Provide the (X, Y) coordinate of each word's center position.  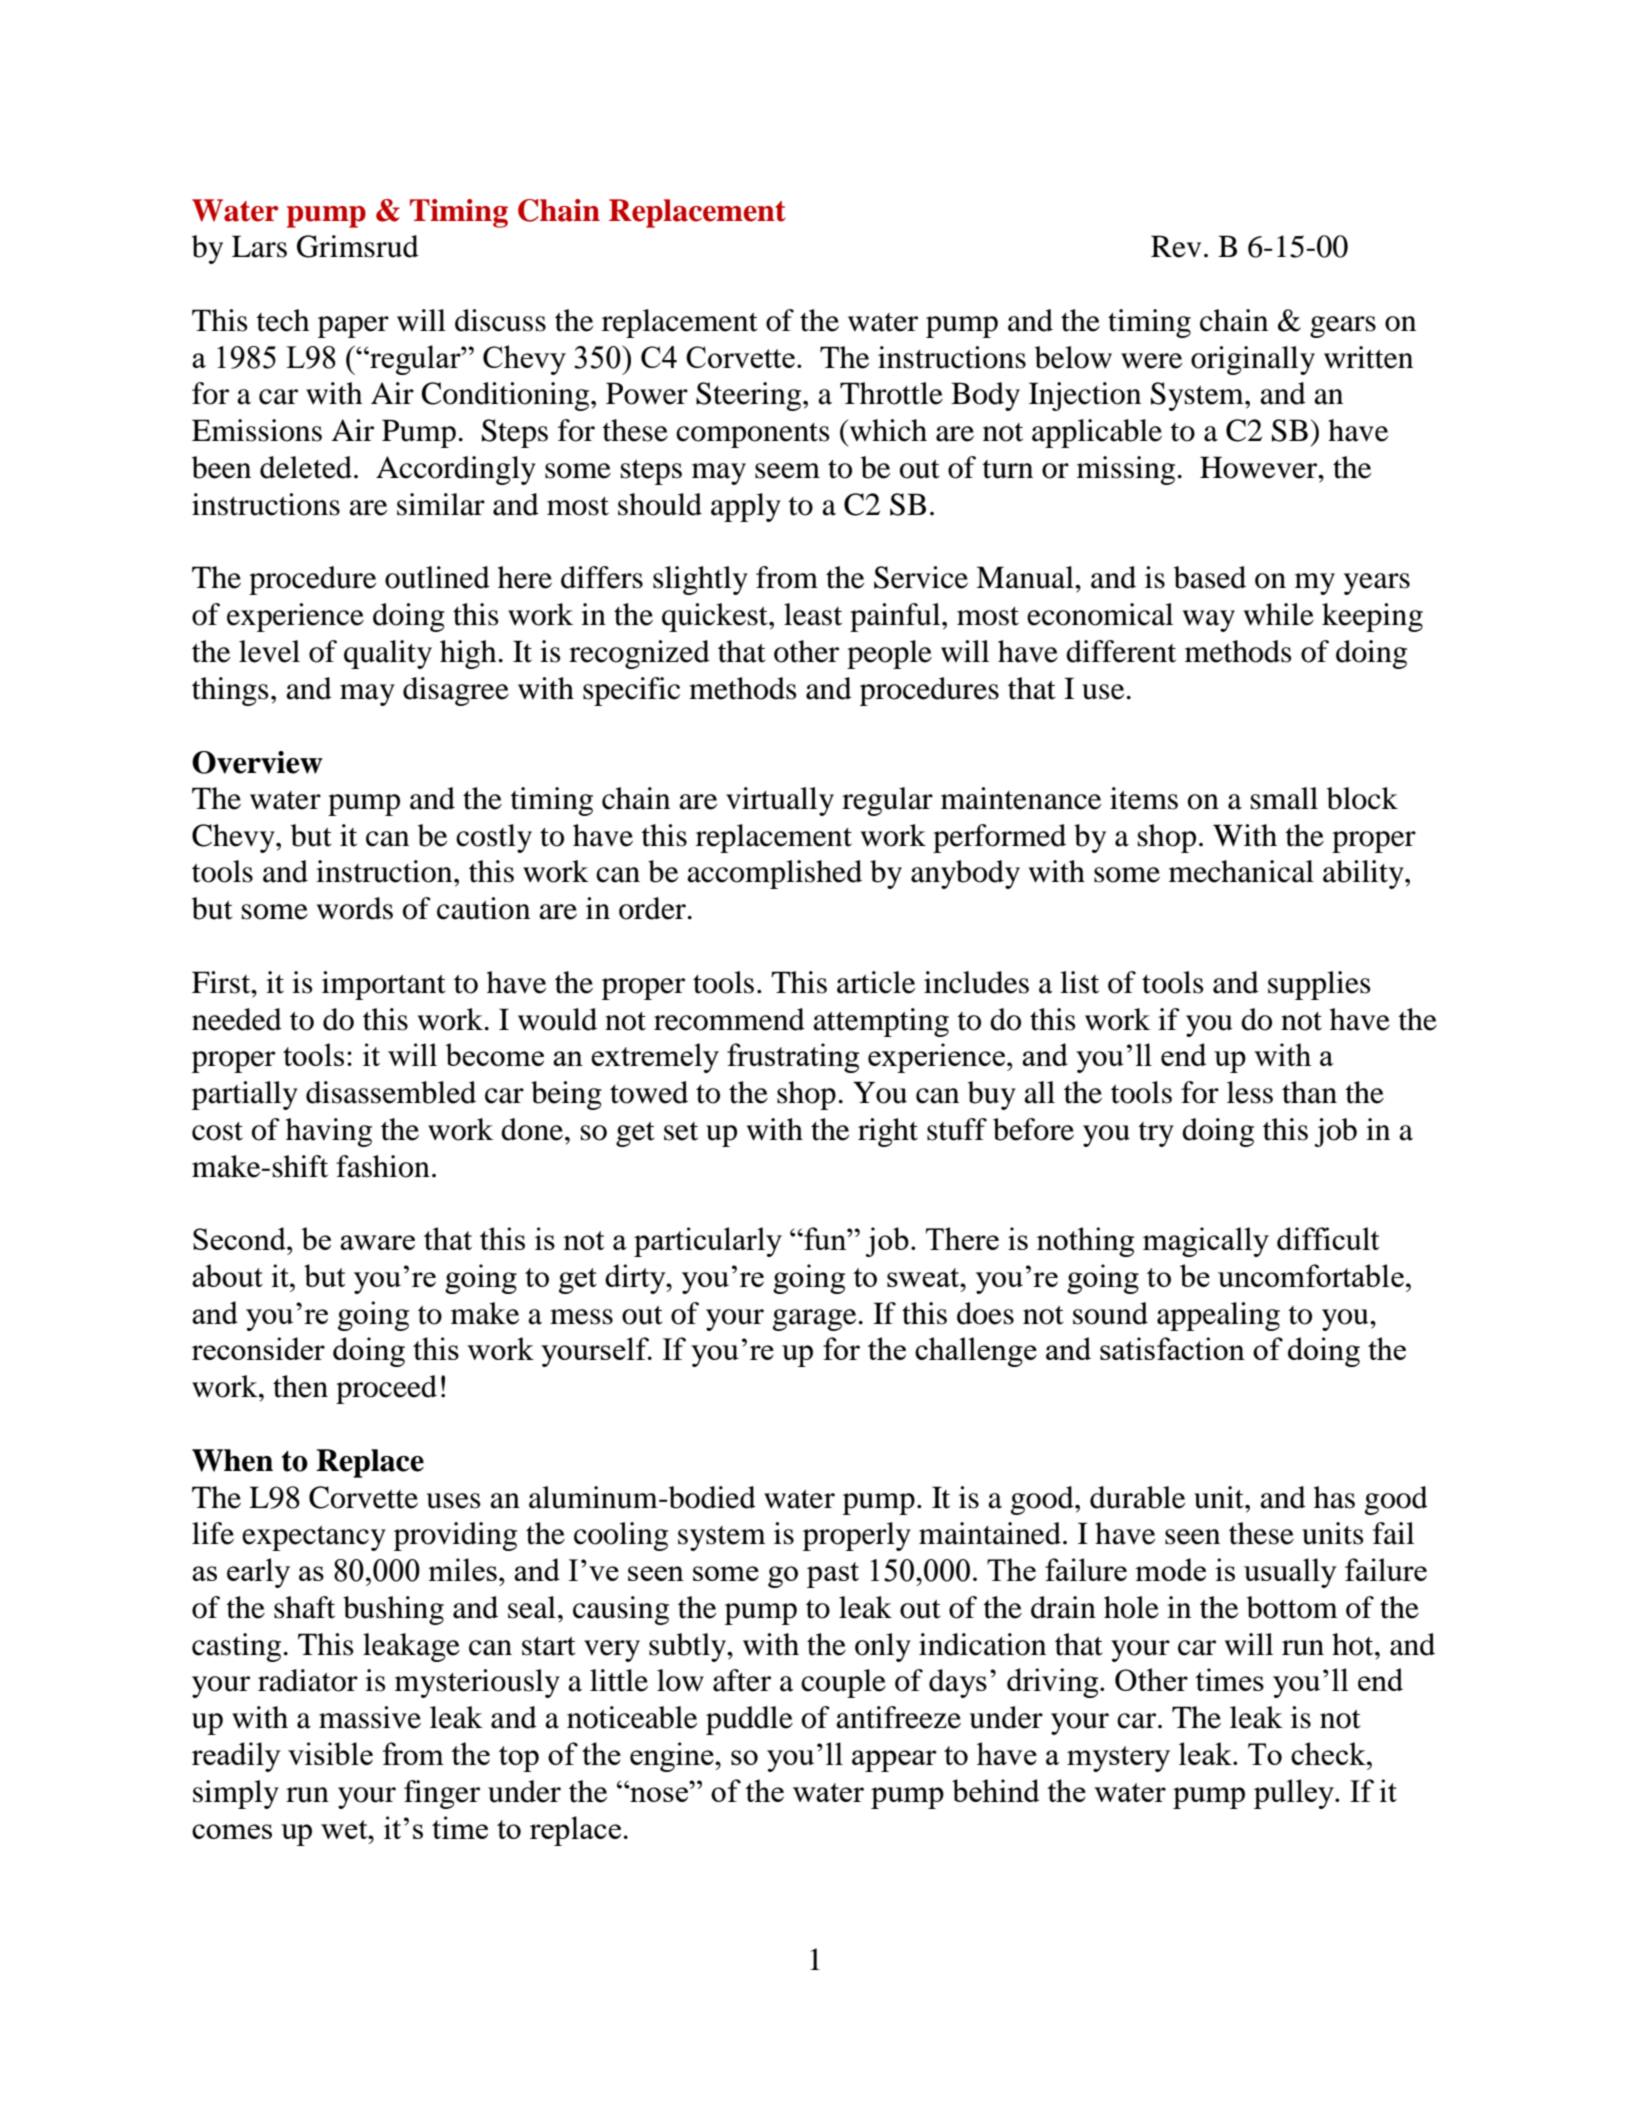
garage (814, 1320)
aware (377, 1242)
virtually (780, 801)
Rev (1176, 246)
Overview (257, 762)
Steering (750, 396)
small (1284, 798)
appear (894, 1761)
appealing (1218, 1316)
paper (353, 327)
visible (330, 1753)
